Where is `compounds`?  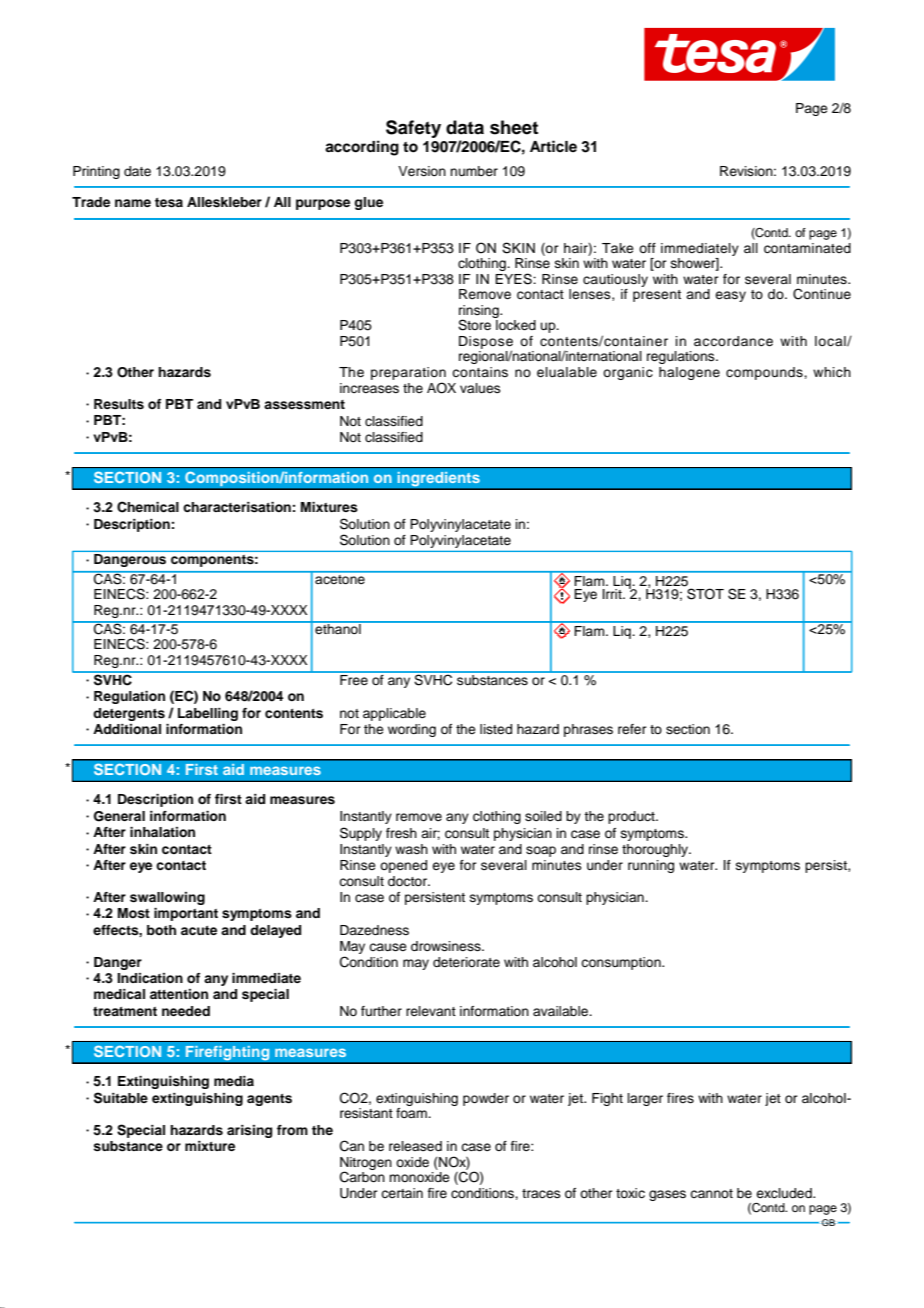 compounds is located at coordinates (765, 373).
